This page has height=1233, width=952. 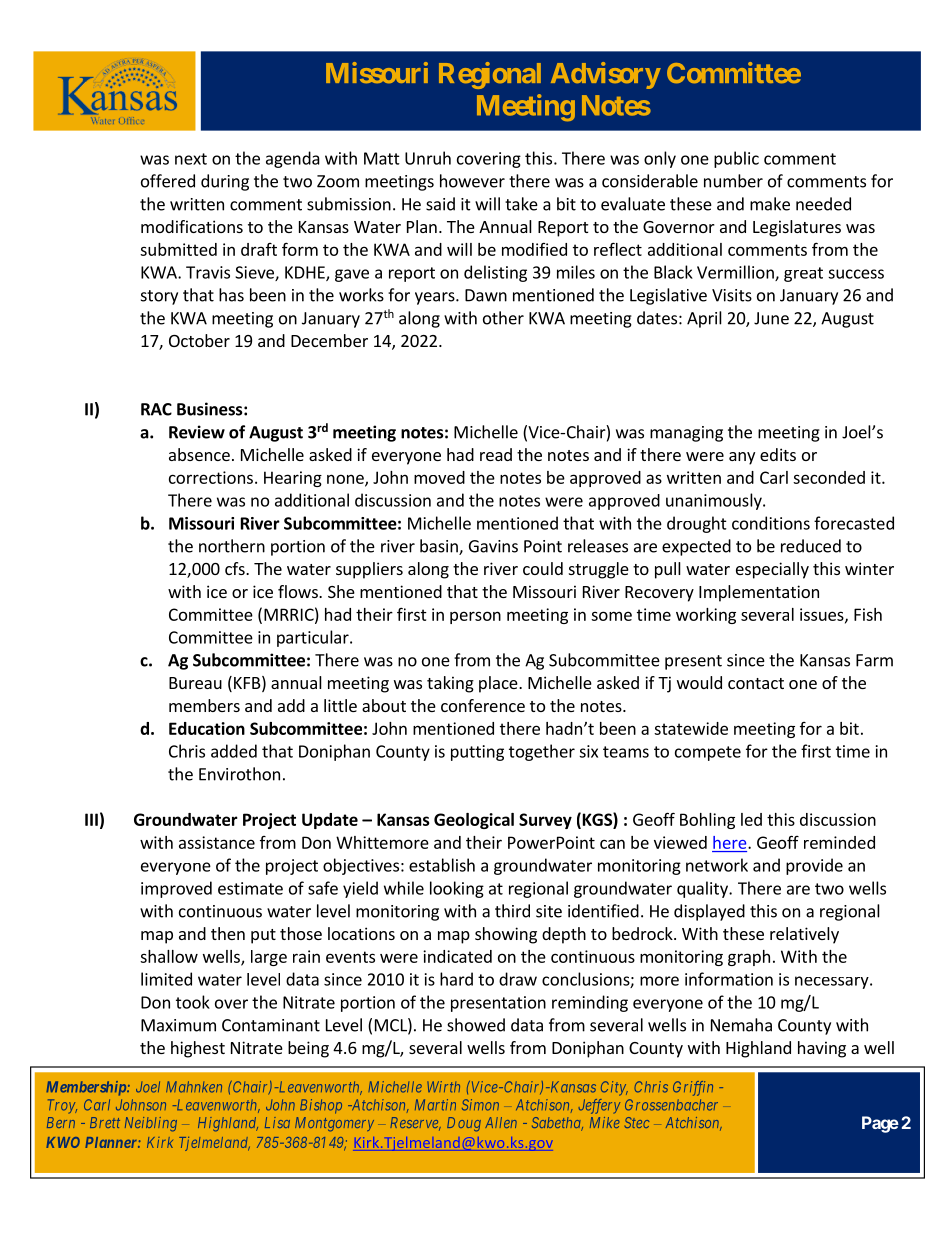 I want to click on June, so click(x=771, y=318).
